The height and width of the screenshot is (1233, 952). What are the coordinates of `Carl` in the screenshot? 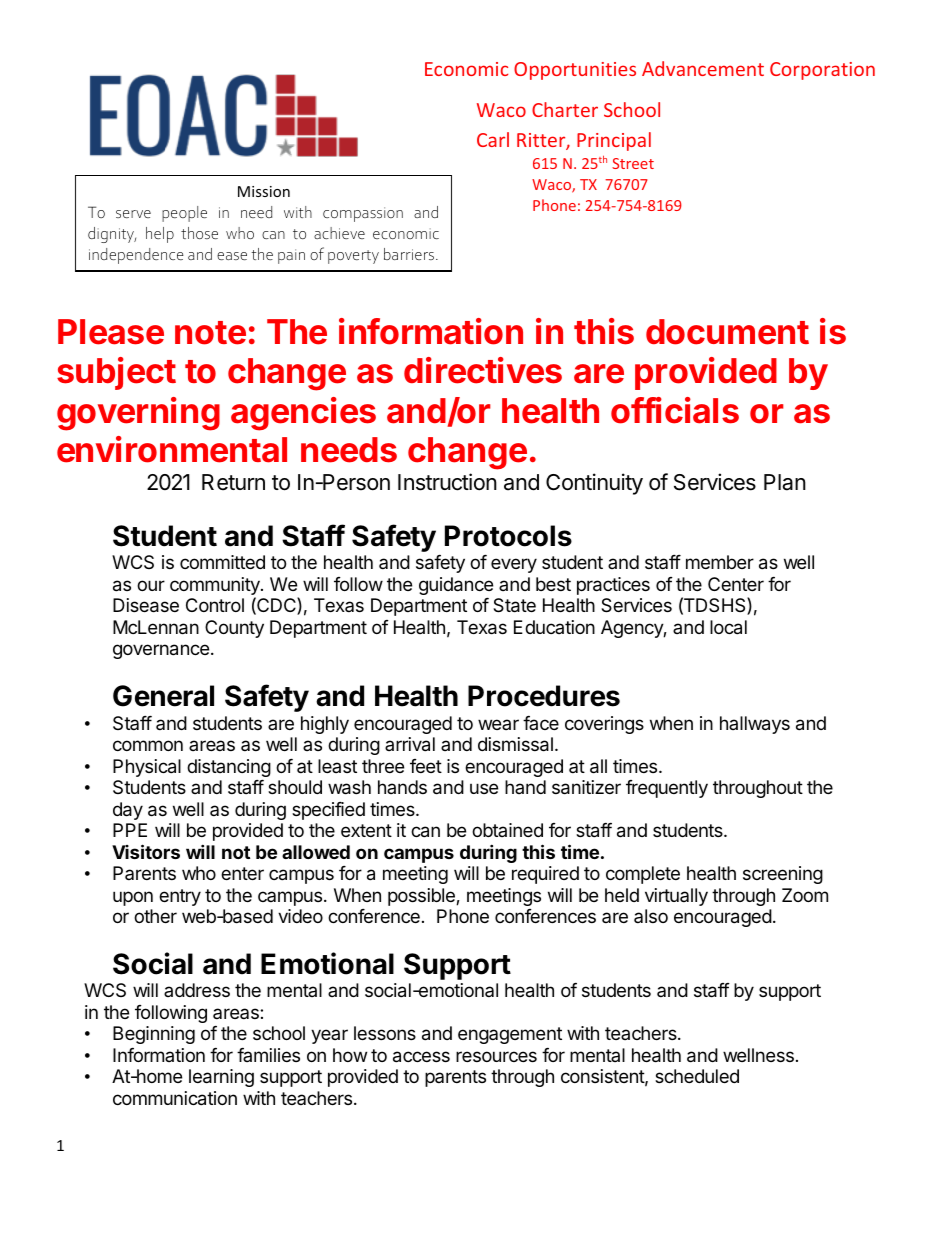 It's located at (493, 139).
